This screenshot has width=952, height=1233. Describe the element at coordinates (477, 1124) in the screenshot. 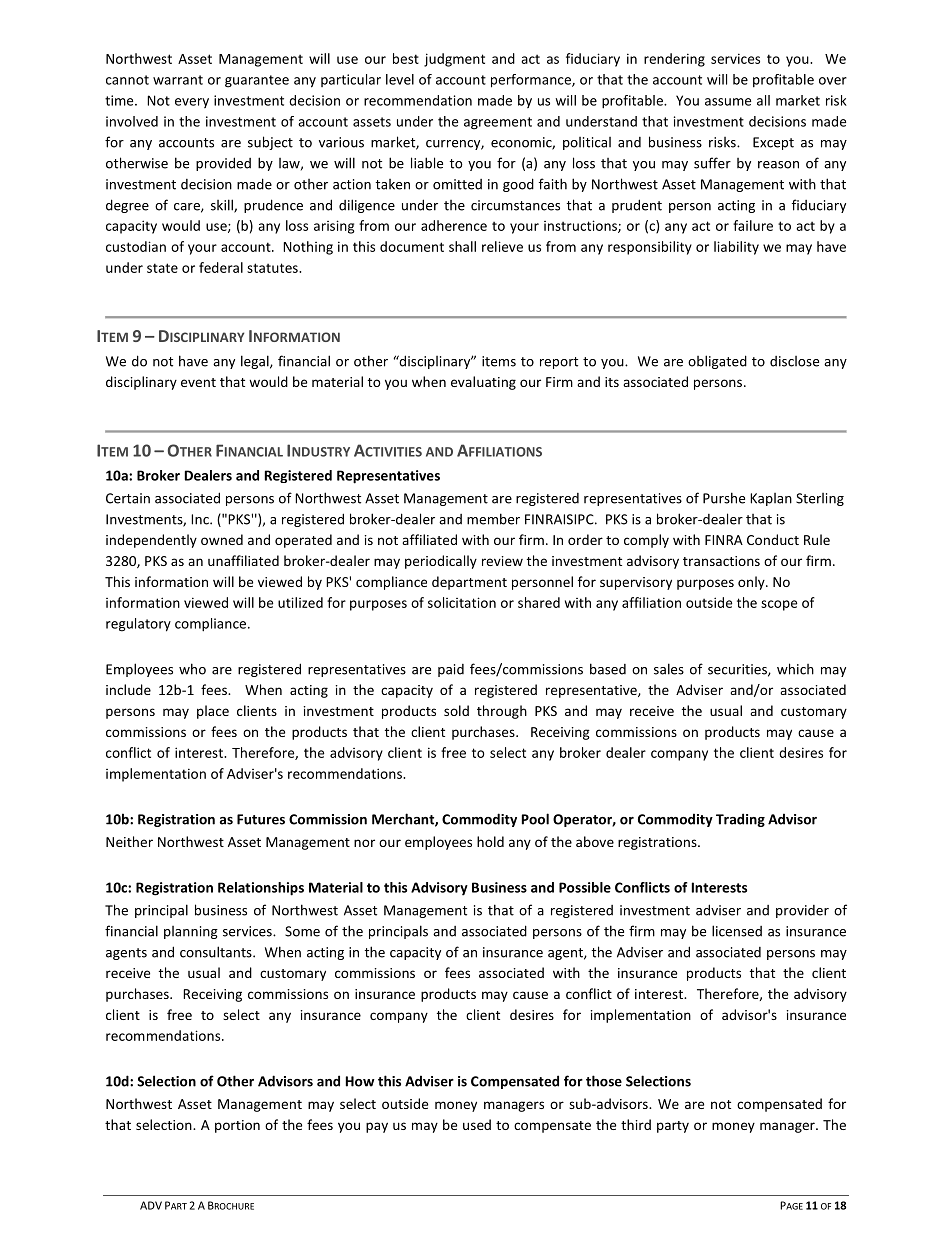

I see `used` at that location.
